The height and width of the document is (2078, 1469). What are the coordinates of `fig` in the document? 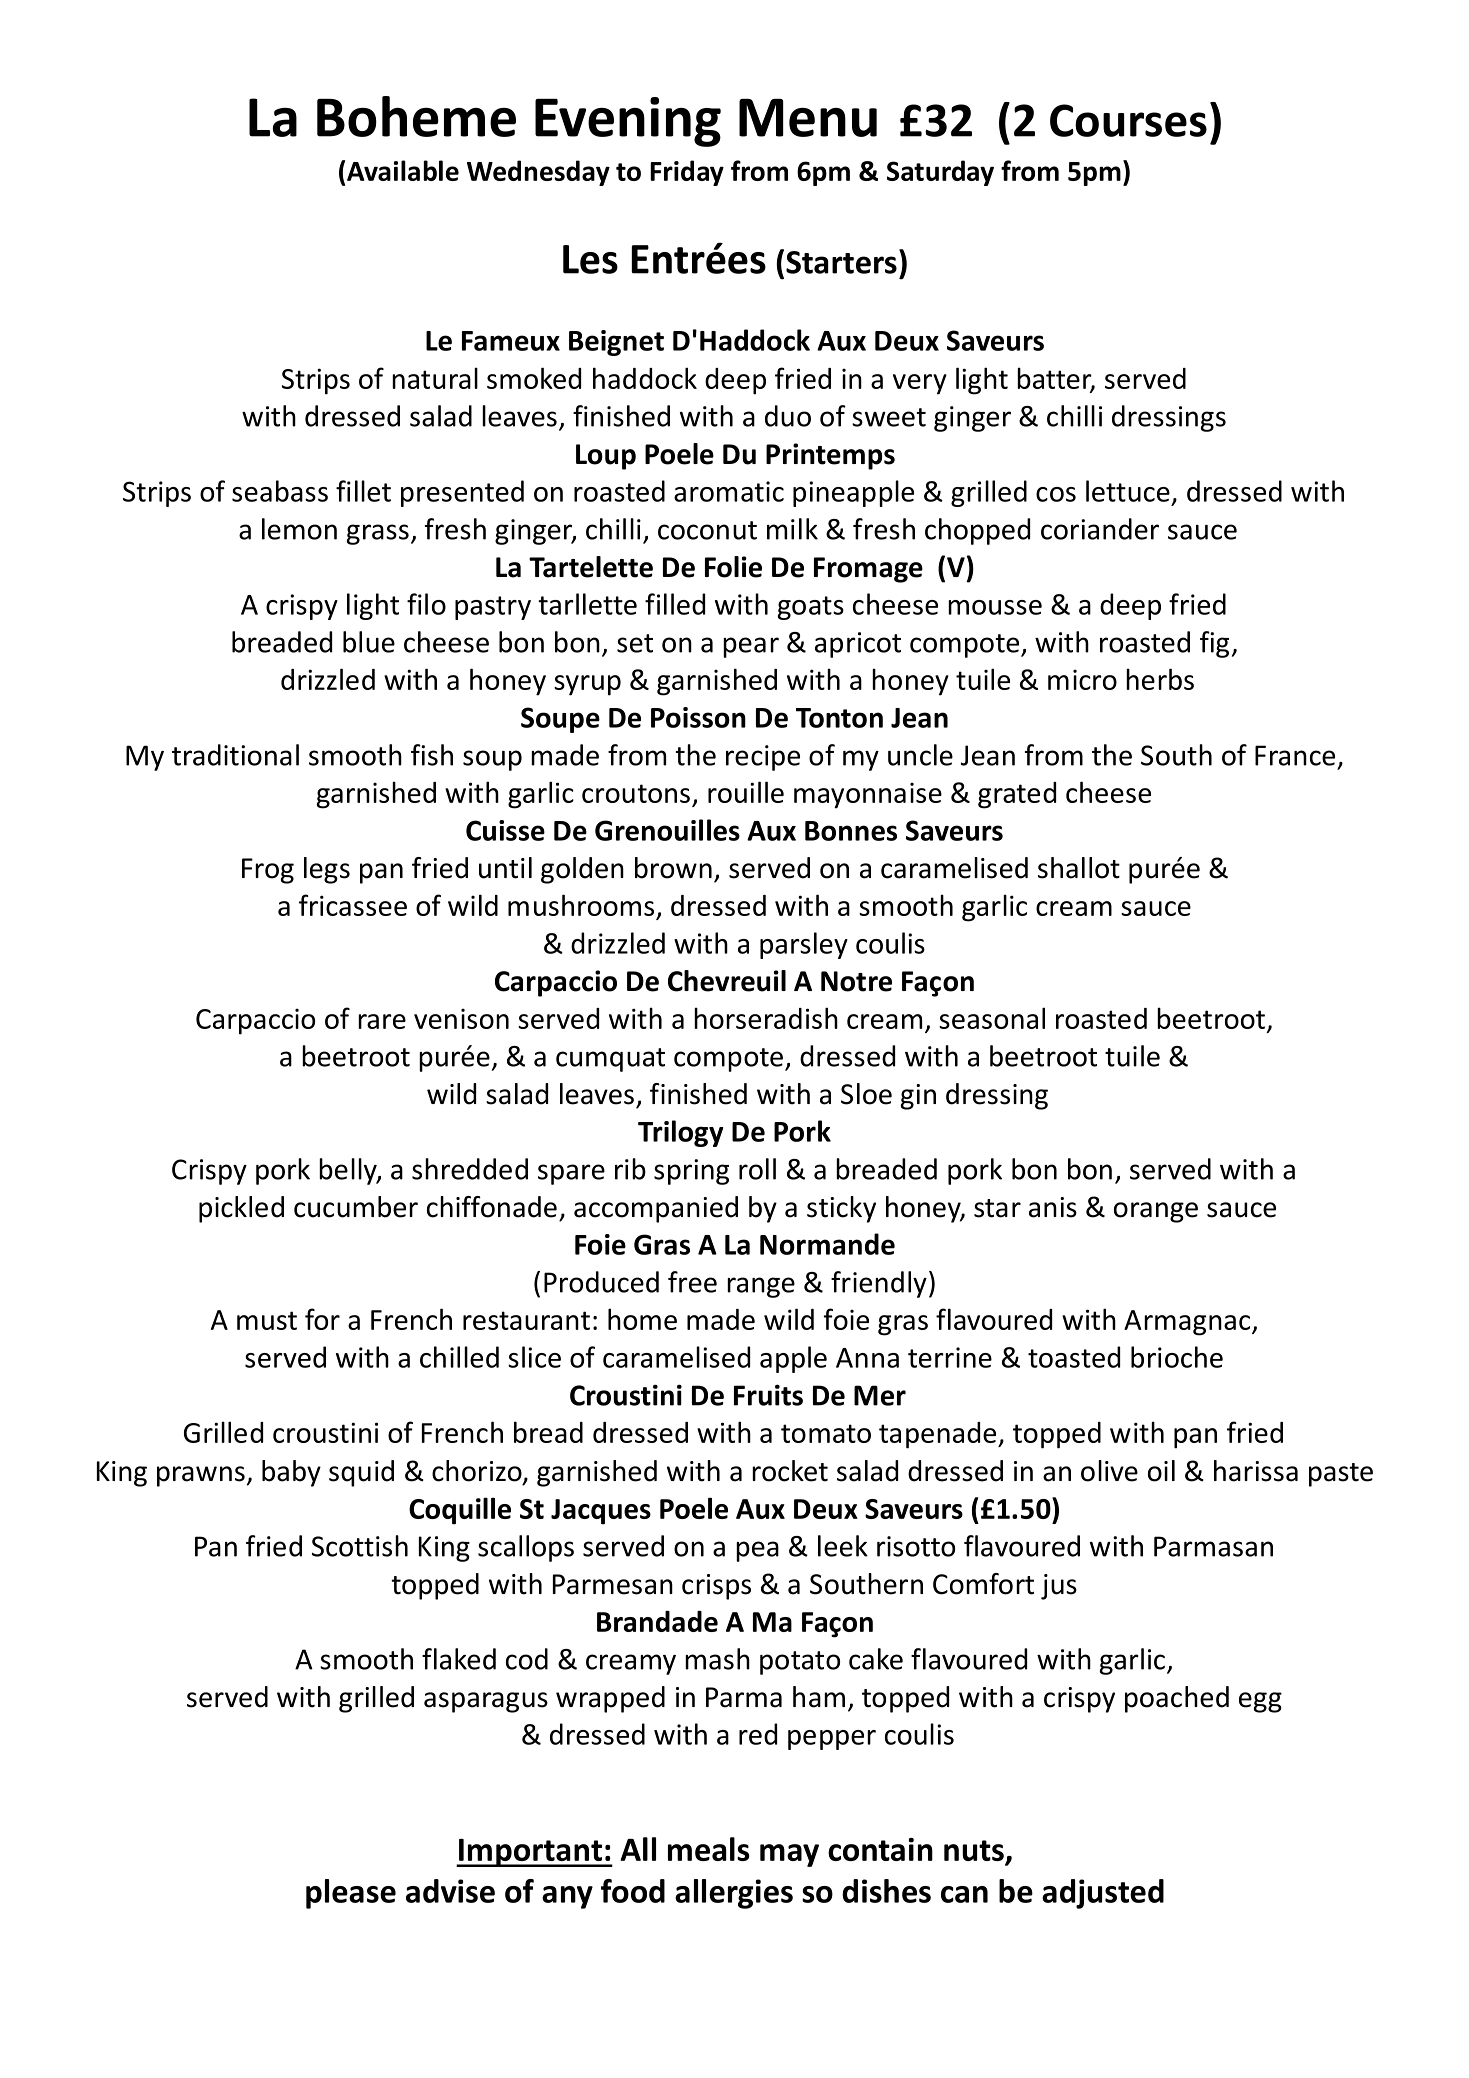 It's located at (1214, 644).
